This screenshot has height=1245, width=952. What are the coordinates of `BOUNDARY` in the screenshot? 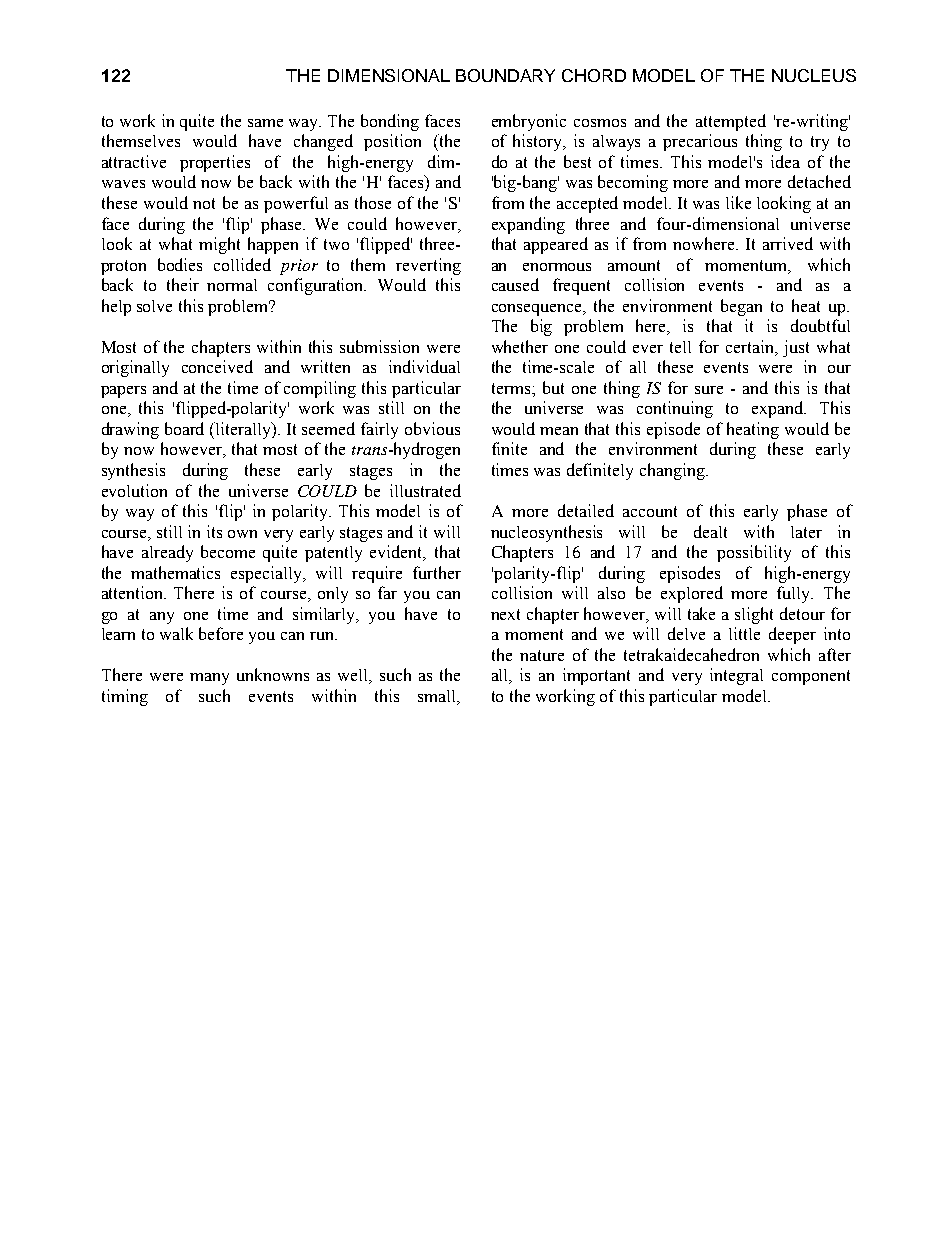 It's located at (505, 75).
